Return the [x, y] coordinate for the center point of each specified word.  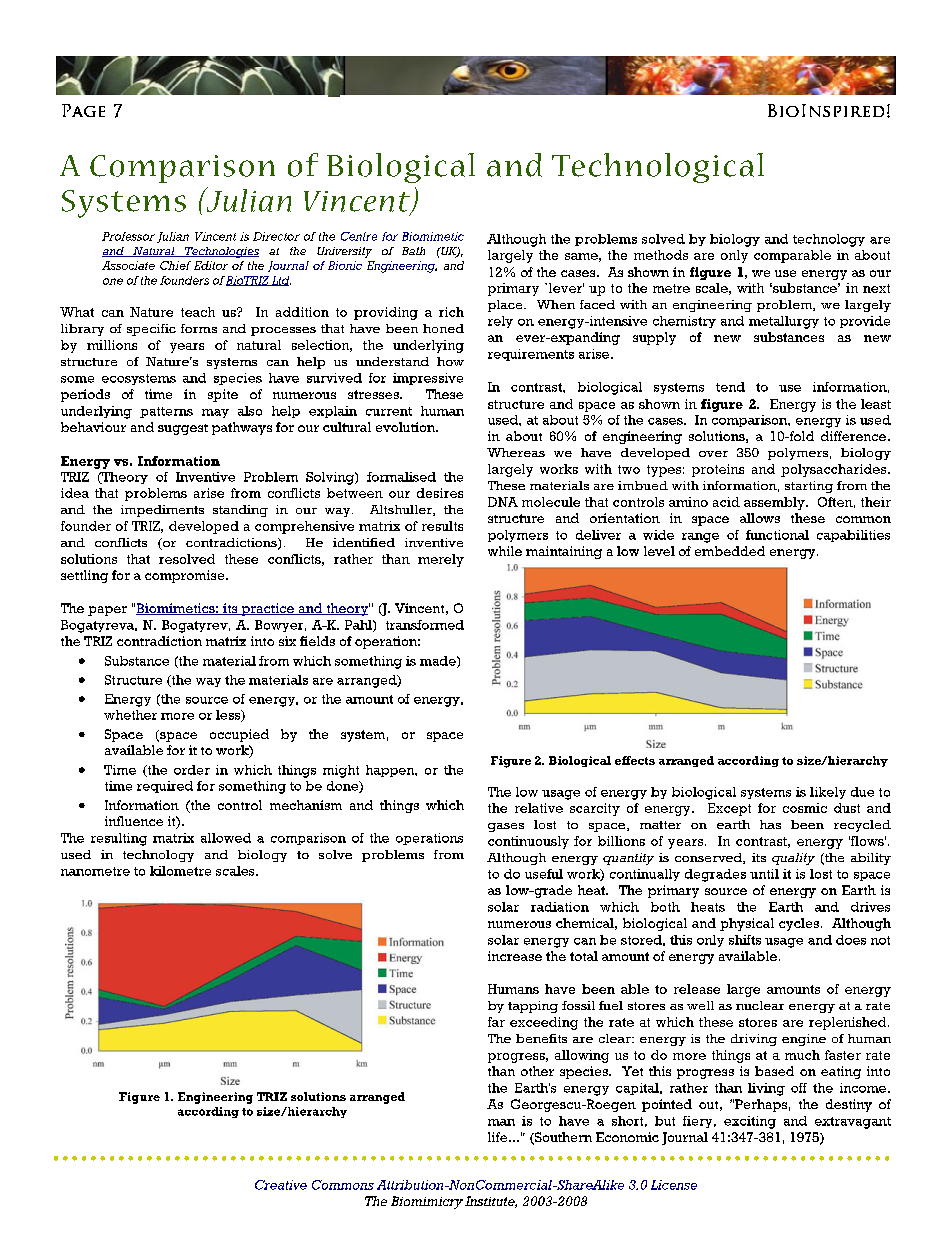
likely [828, 793]
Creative [281, 1185]
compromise [186, 576]
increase [515, 956]
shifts [745, 940]
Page [83, 110]
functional [777, 535]
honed [443, 328]
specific [151, 330]
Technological [658, 168]
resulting [119, 839]
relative [539, 808]
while [505, 551]
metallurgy [784, 322]
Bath [413, 251]
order [192, 770]
